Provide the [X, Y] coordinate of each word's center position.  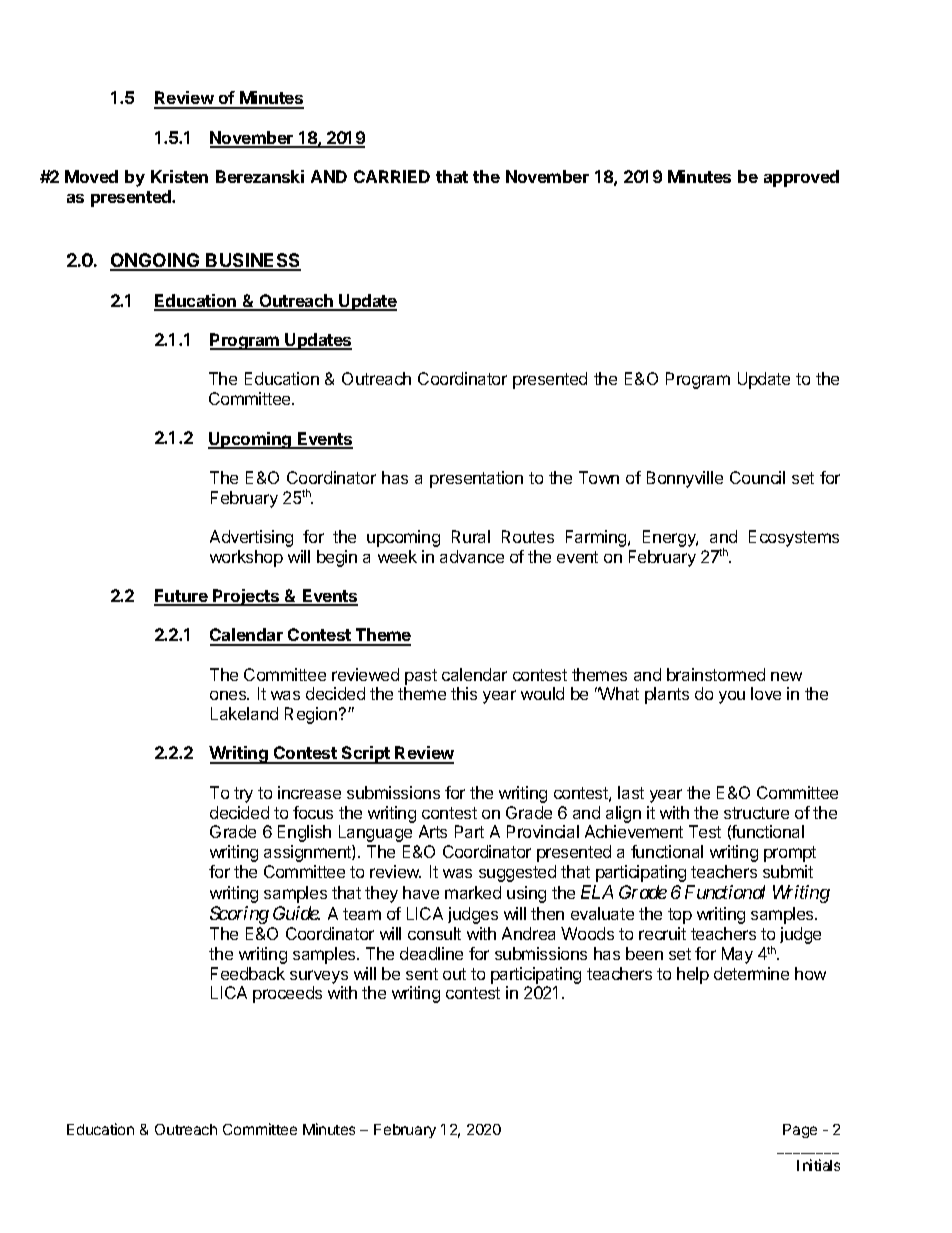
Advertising [251, 538]
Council [757, 477]
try [243, 795]
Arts [433, 831]
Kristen [179, 176]
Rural [471, 536]
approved [801, 178]
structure [756, 813]
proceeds [287, 994]
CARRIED [392, 176]
